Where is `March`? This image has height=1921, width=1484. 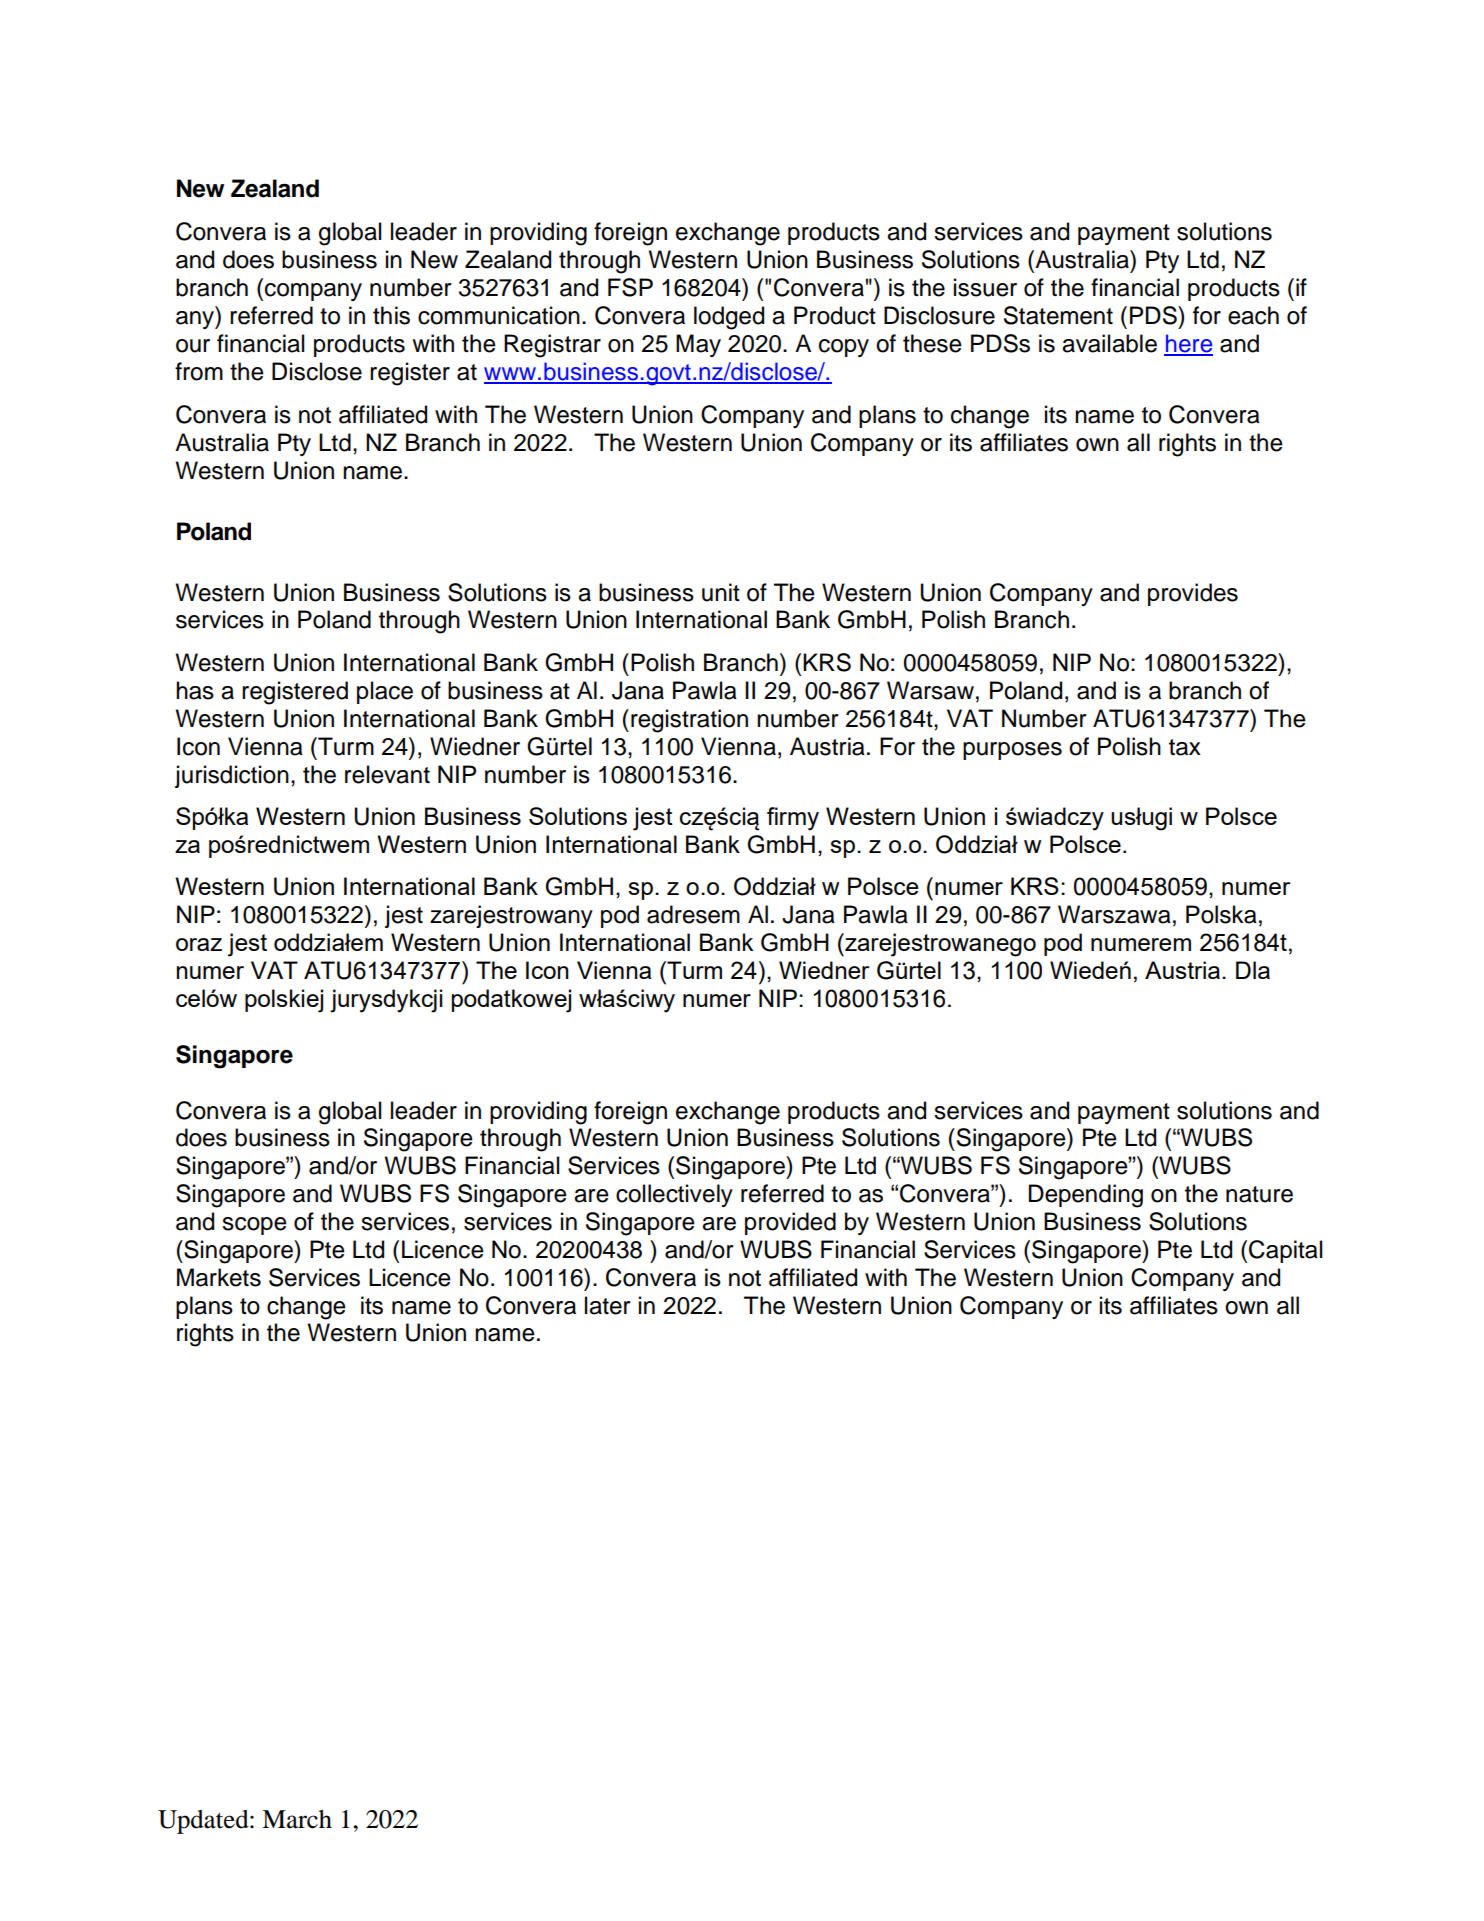
March is located at coordinates (297, 1819).
